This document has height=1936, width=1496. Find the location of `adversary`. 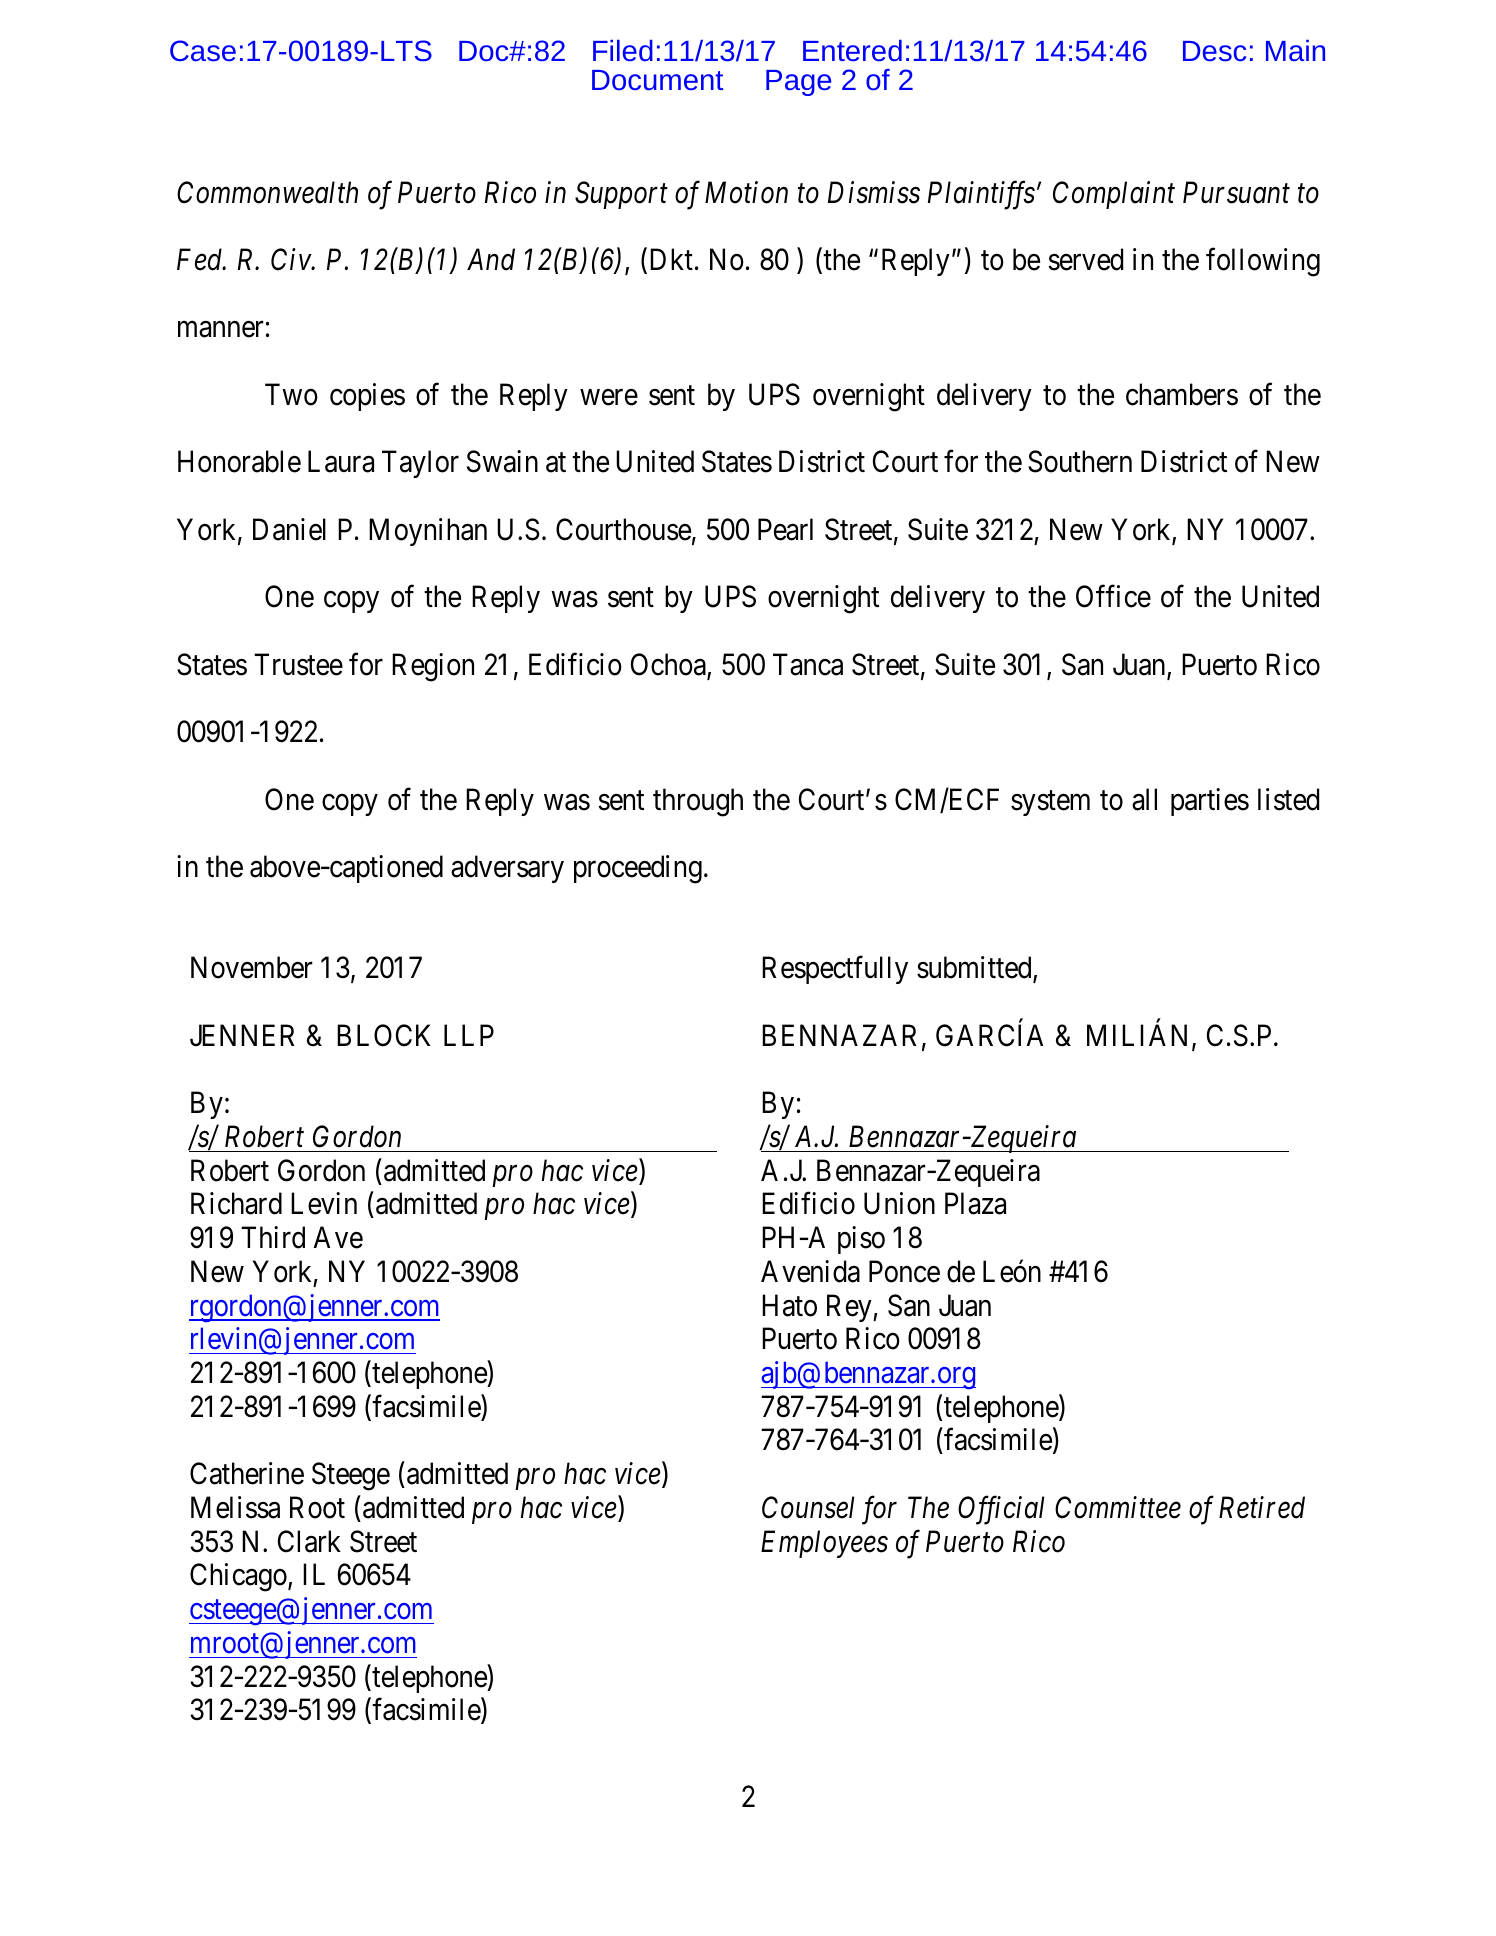

adversary is located at coordinates (507, 869).
